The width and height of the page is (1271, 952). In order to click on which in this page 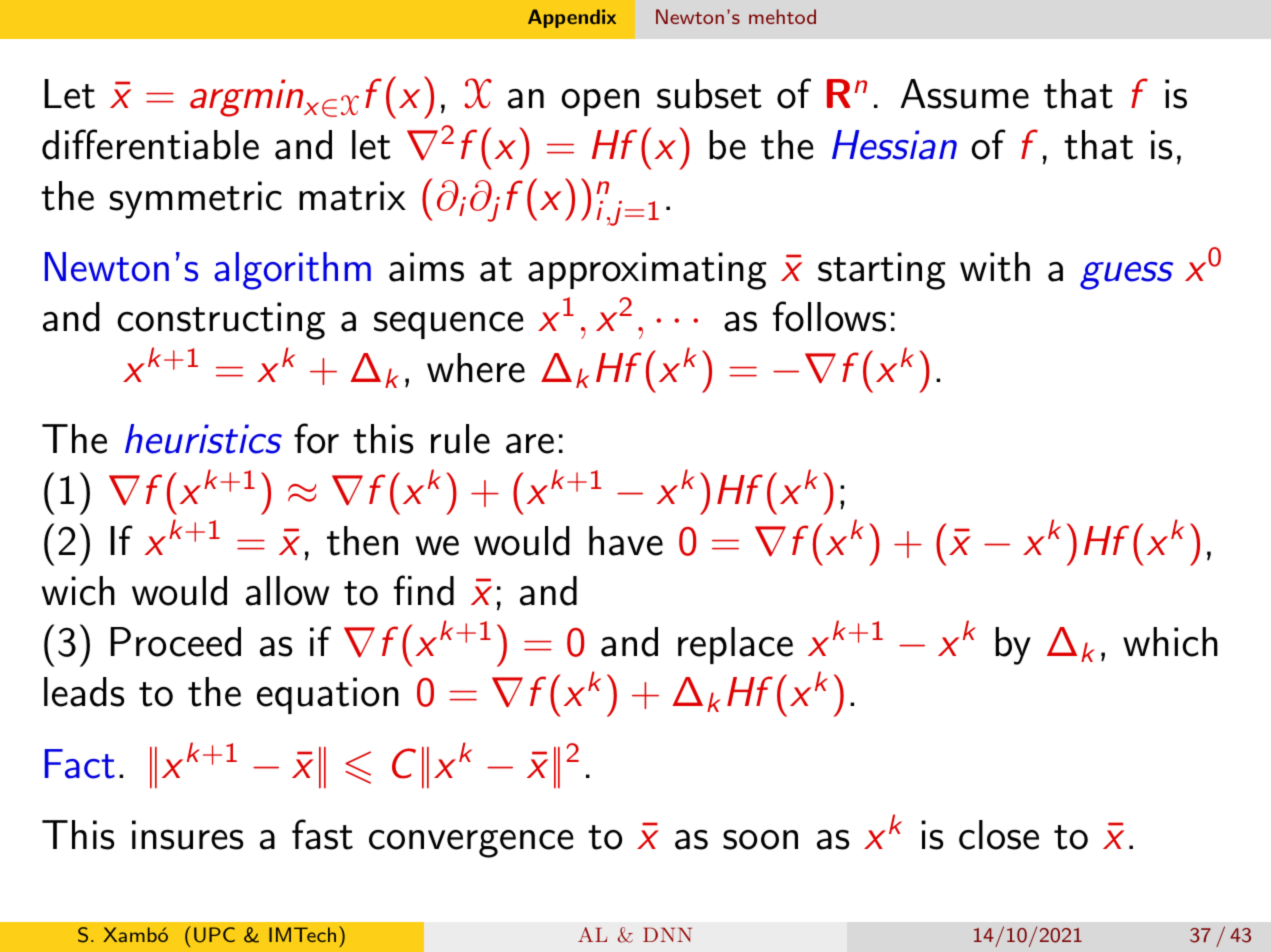, I will do `click(1170, 642)`.
